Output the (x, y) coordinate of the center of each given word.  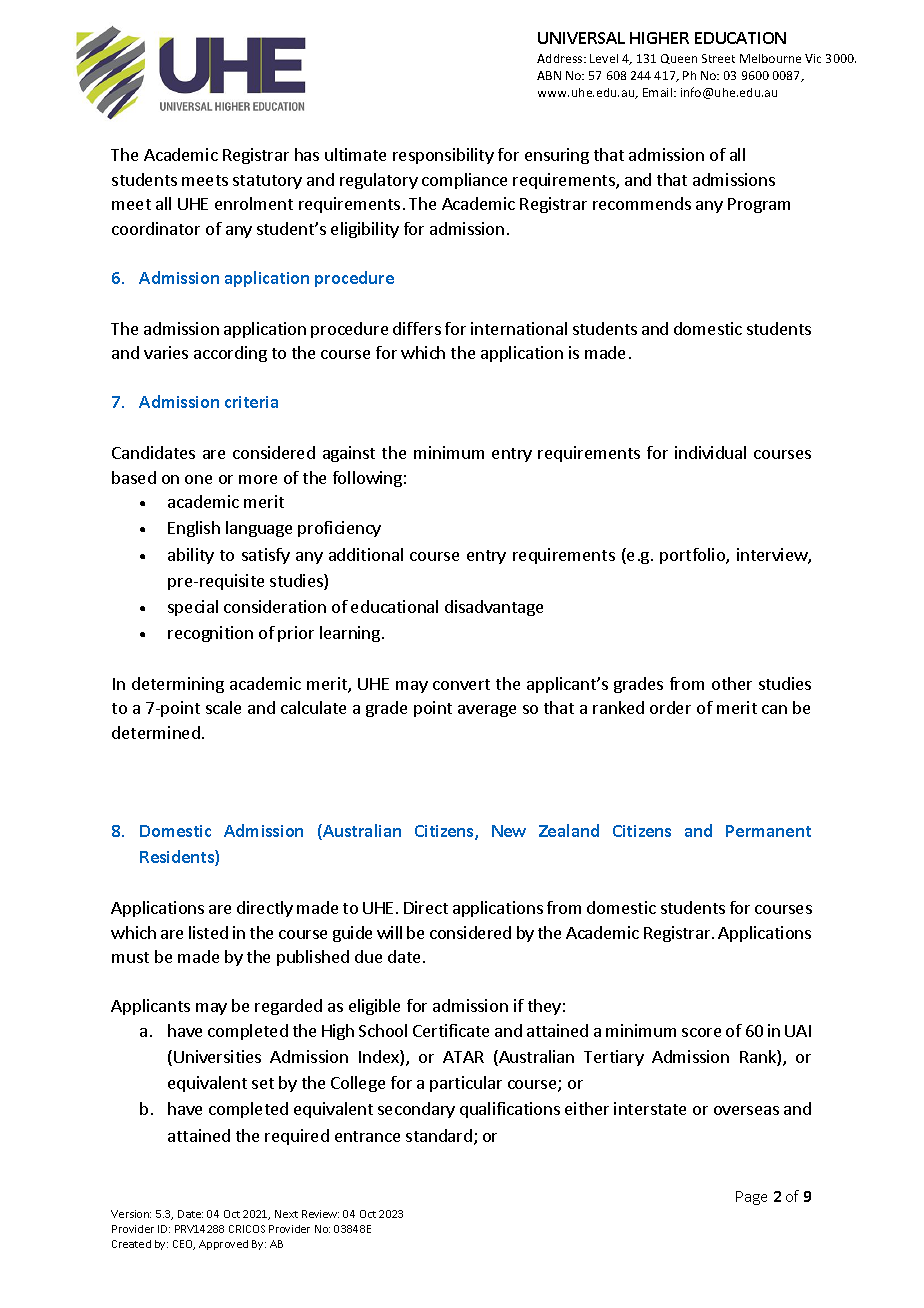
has (307, 154)
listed (208, 932)
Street (718, 58)
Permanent (768, 831)
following (367, 479)
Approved (223, 1245)
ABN (549, 75)
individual (710, 452)
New (509, 831)
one (198, 479)
